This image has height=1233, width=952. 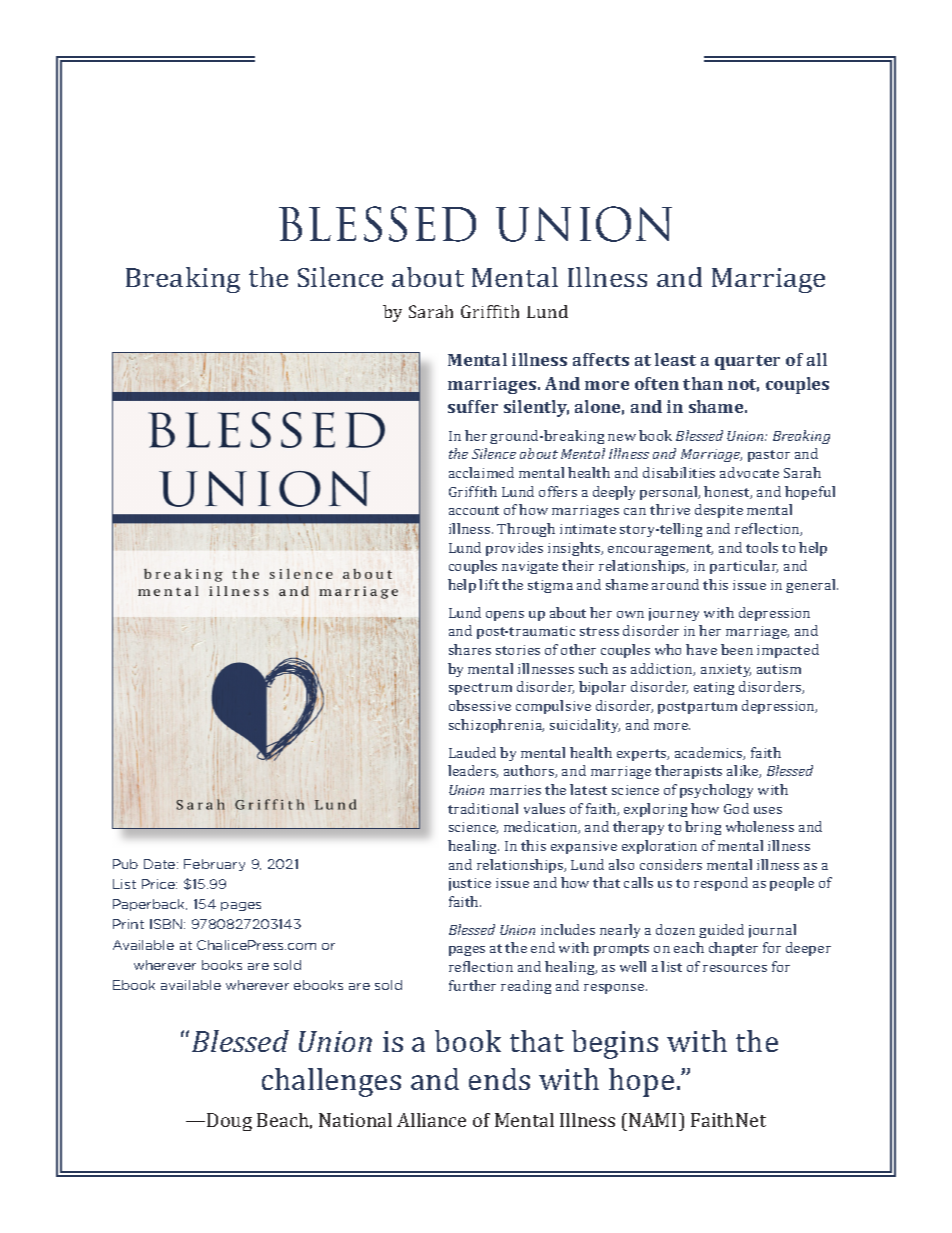 I want to click on Doug, so click(x=229, y=1122).
